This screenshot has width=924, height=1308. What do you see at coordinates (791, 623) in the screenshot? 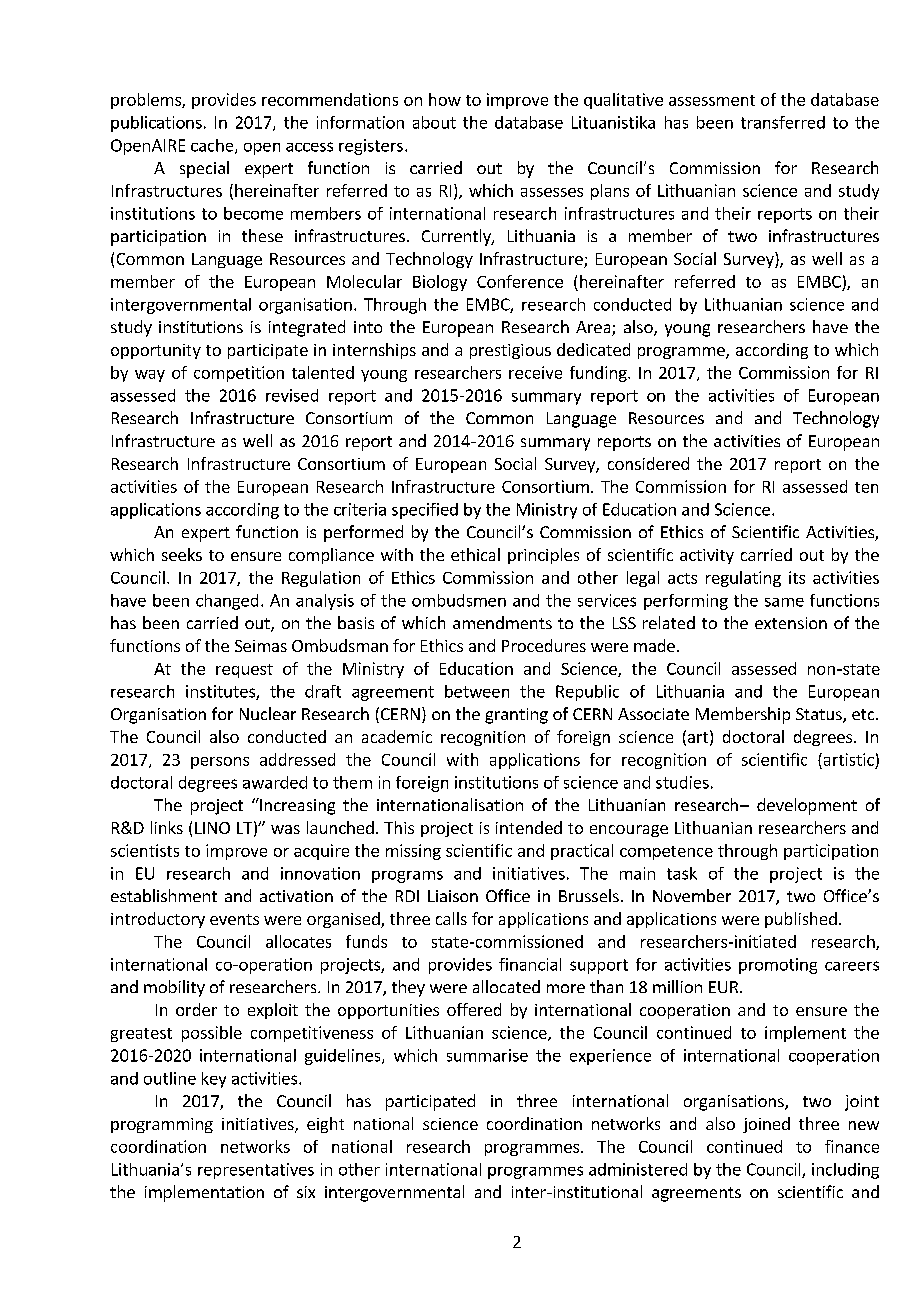
I see `extension` at bounding box center [791, 623].
